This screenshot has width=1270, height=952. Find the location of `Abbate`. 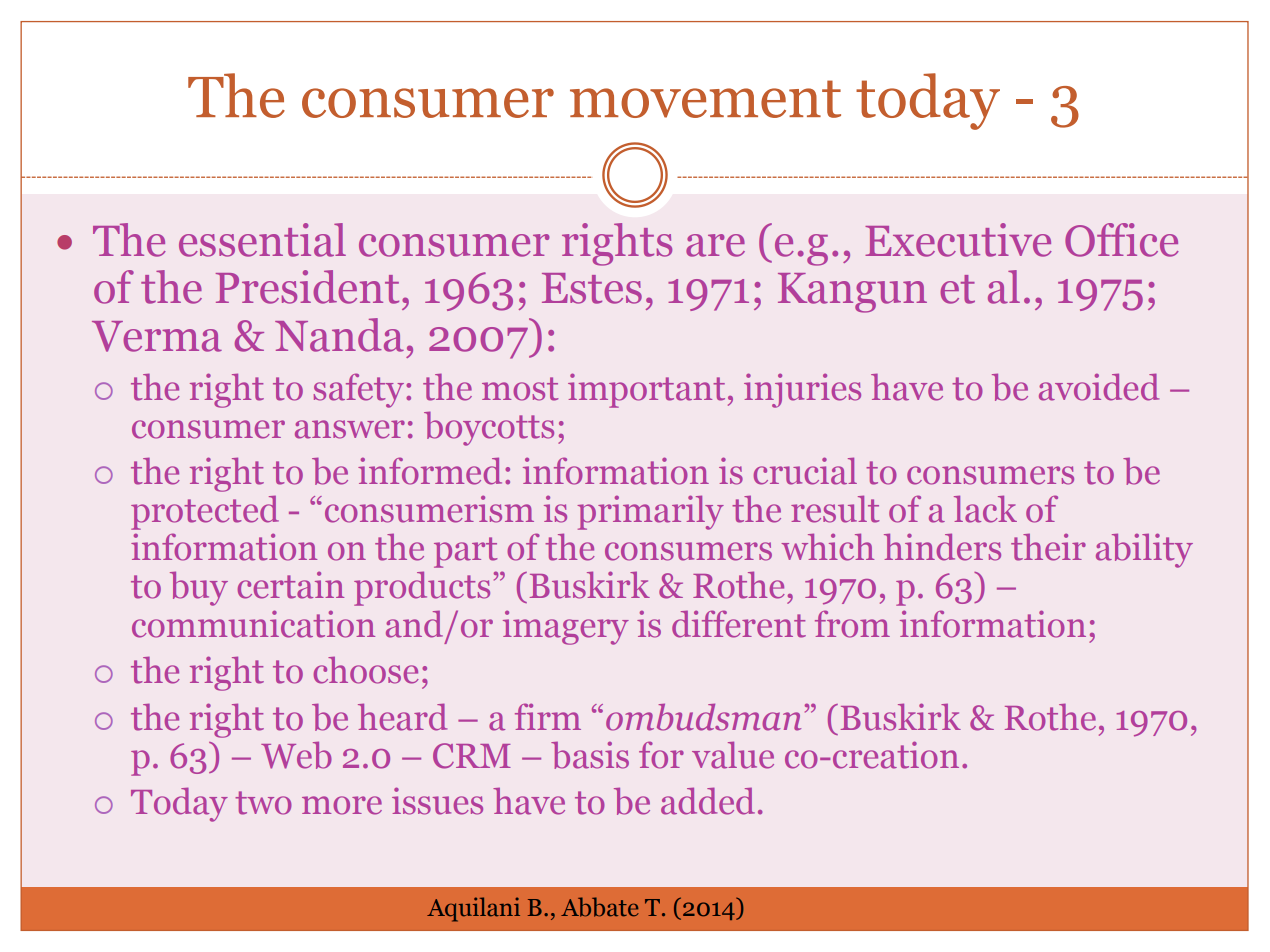

Abbate is located at coordinates (600, 907).
